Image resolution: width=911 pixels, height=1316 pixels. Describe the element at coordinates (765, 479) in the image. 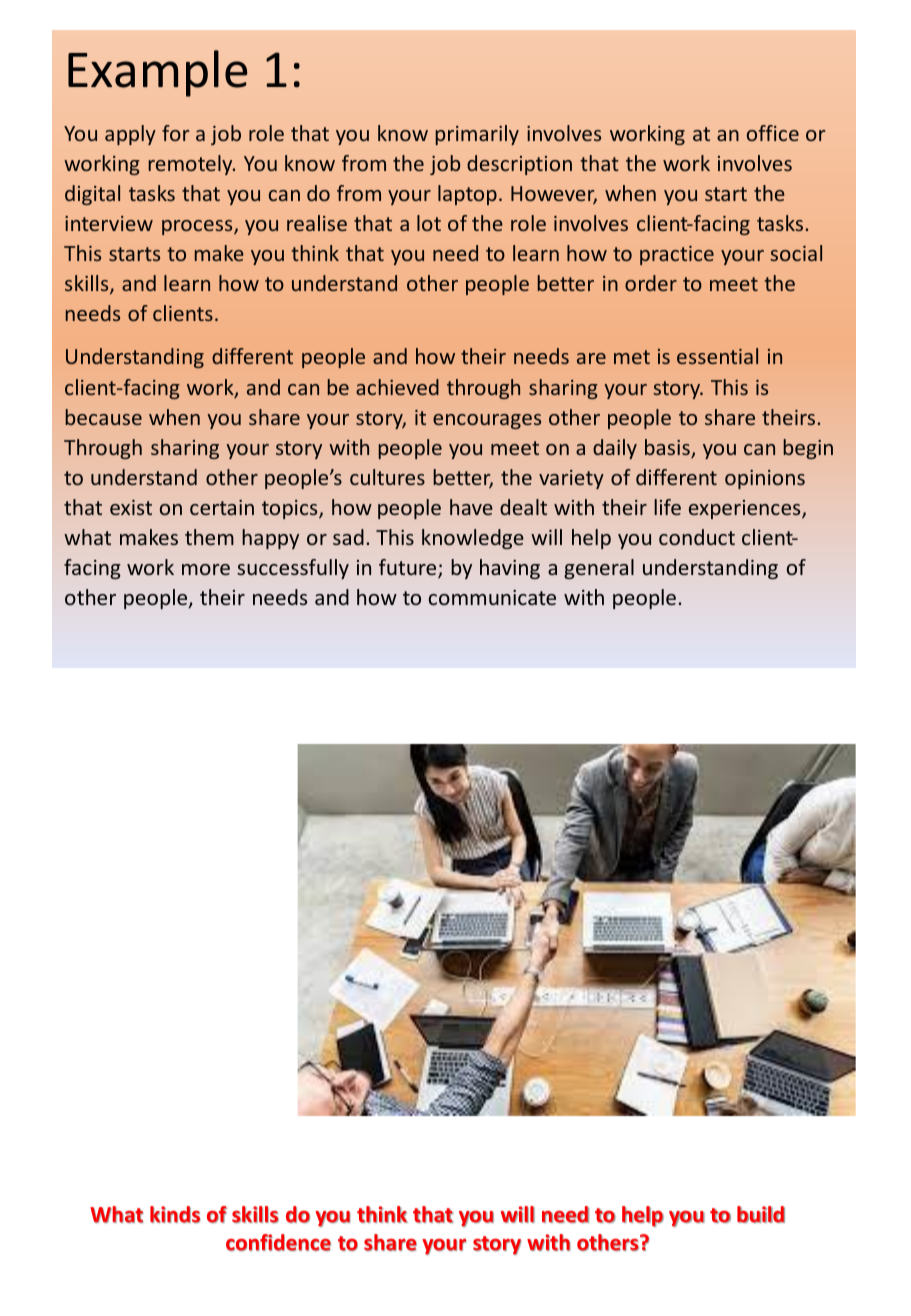

I see `opinions` at that location.
